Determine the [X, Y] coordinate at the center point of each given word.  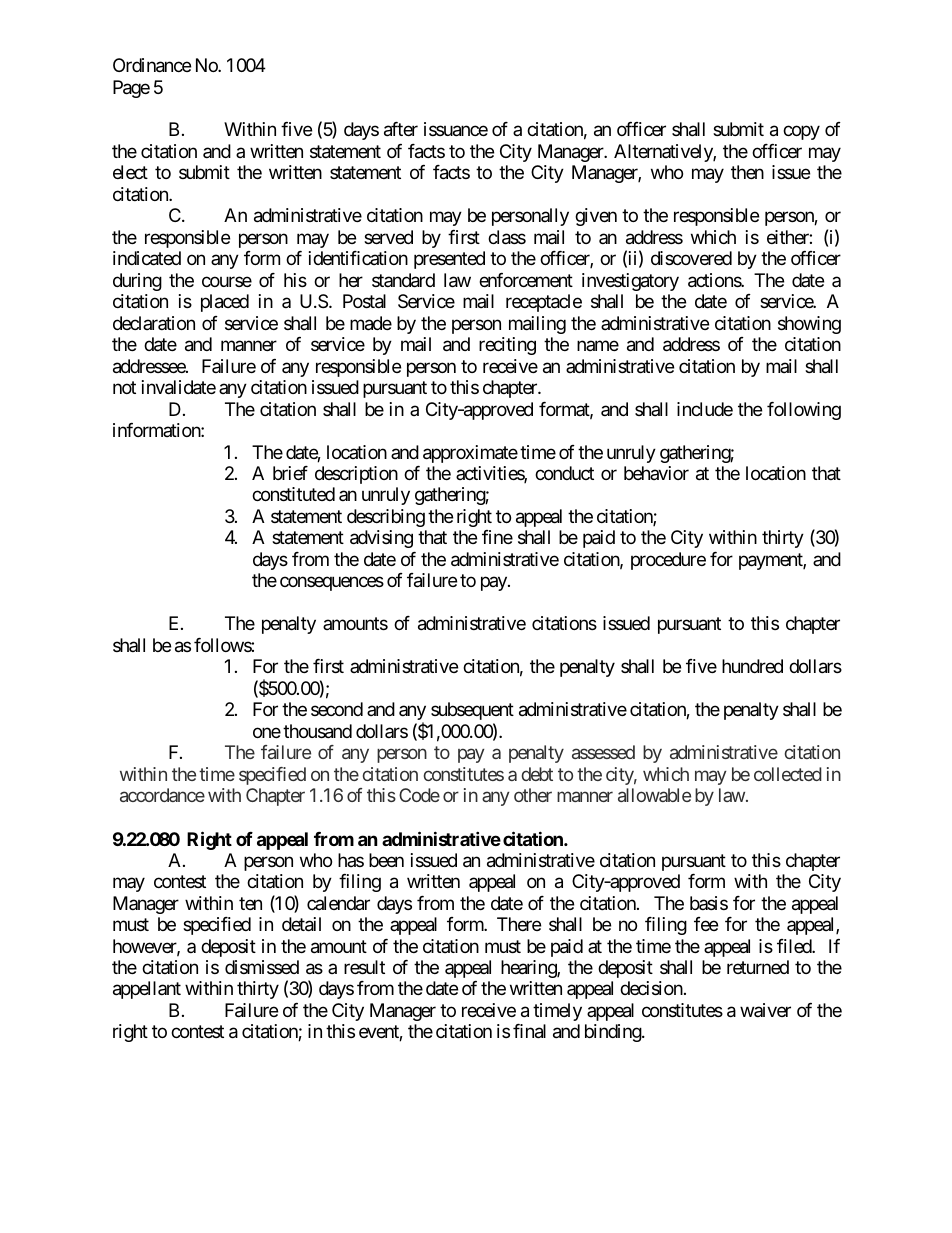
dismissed [262, 967]
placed [225, 303]
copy [801, 133]
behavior [656, 473]
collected [788, 774]
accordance [162, 795]
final [529, 1031]
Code [419, 795]
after [401, 129]
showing [809, 325]
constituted [293, 494]
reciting [507, 346]
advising [381, 539]
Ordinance [152, 65]
